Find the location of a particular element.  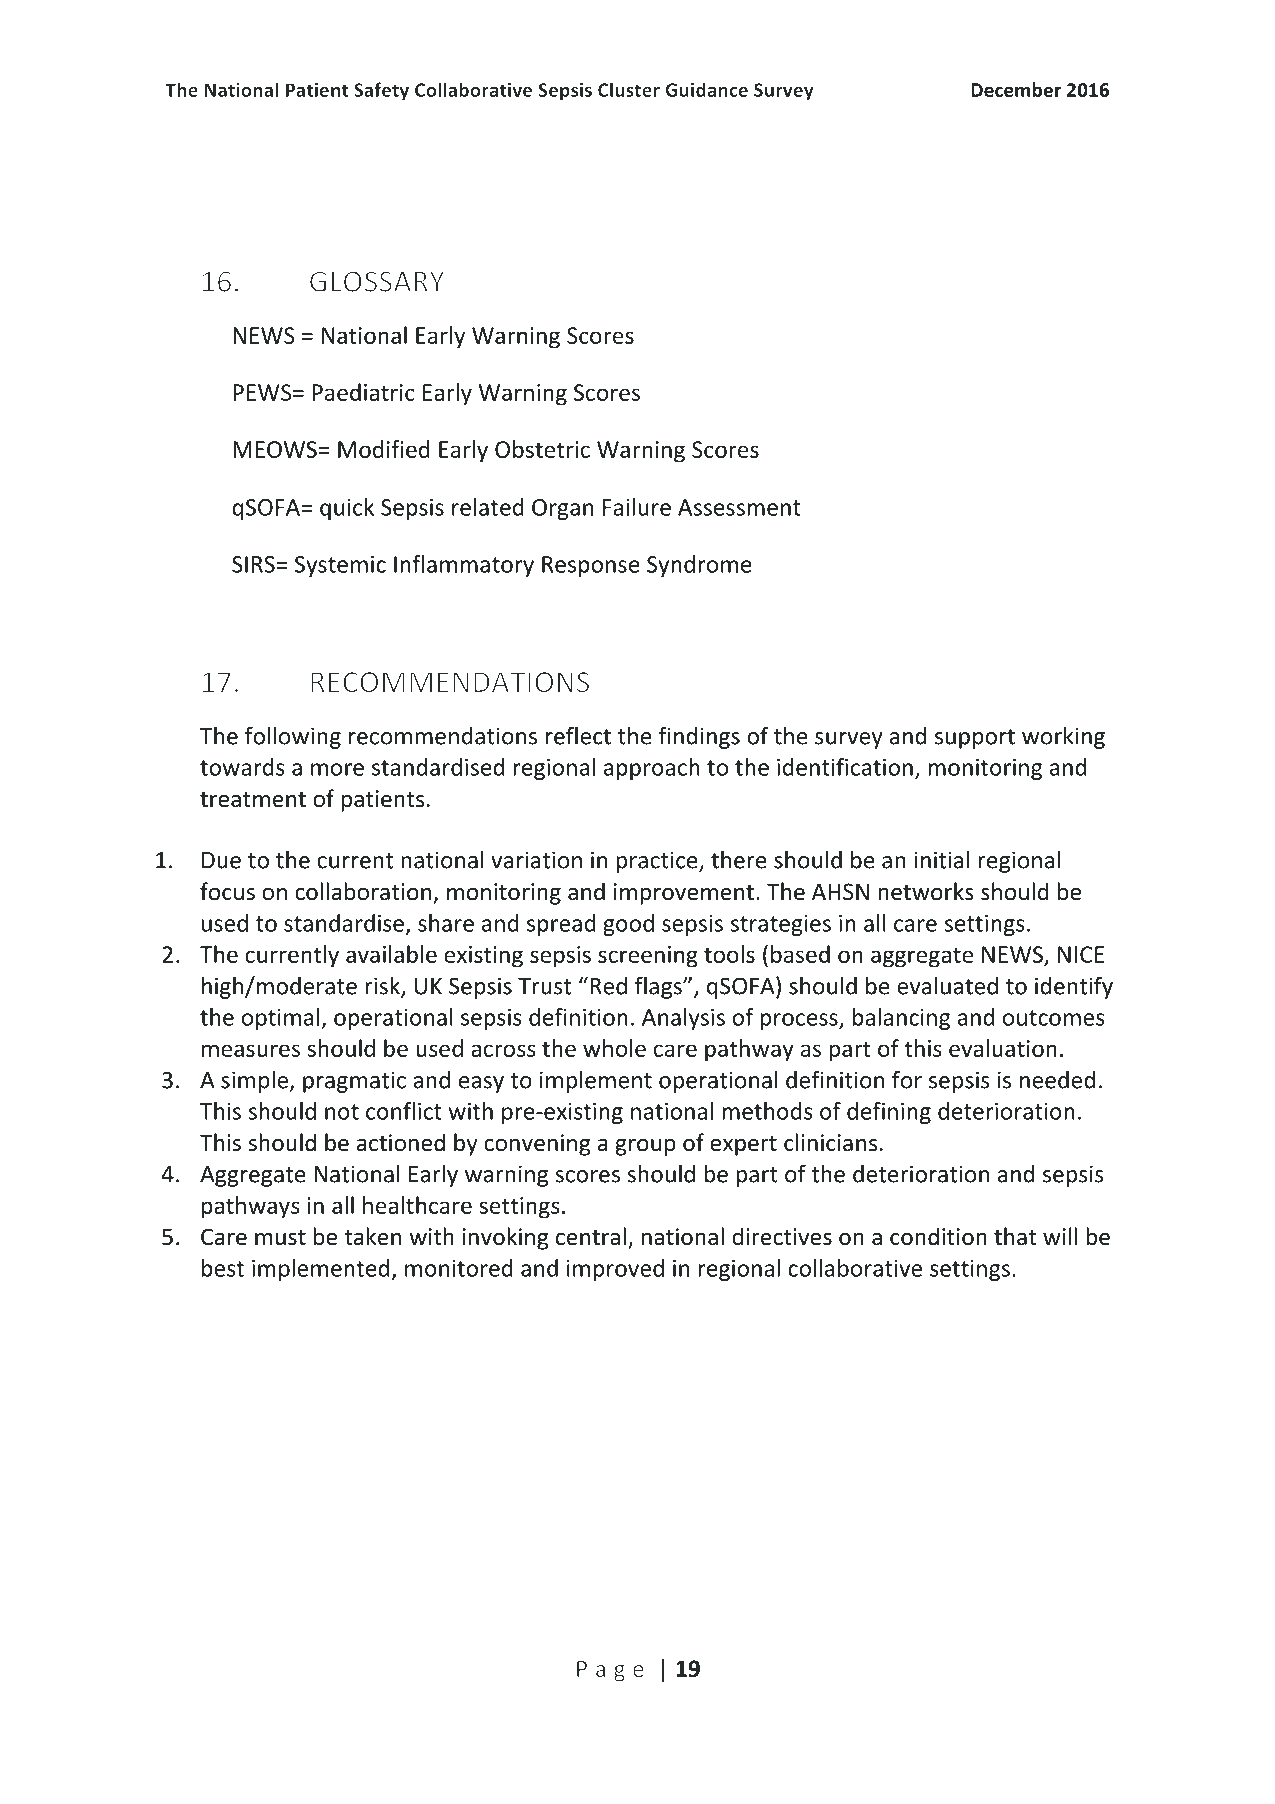

Obstetric is located at coordinates (542, 449).
